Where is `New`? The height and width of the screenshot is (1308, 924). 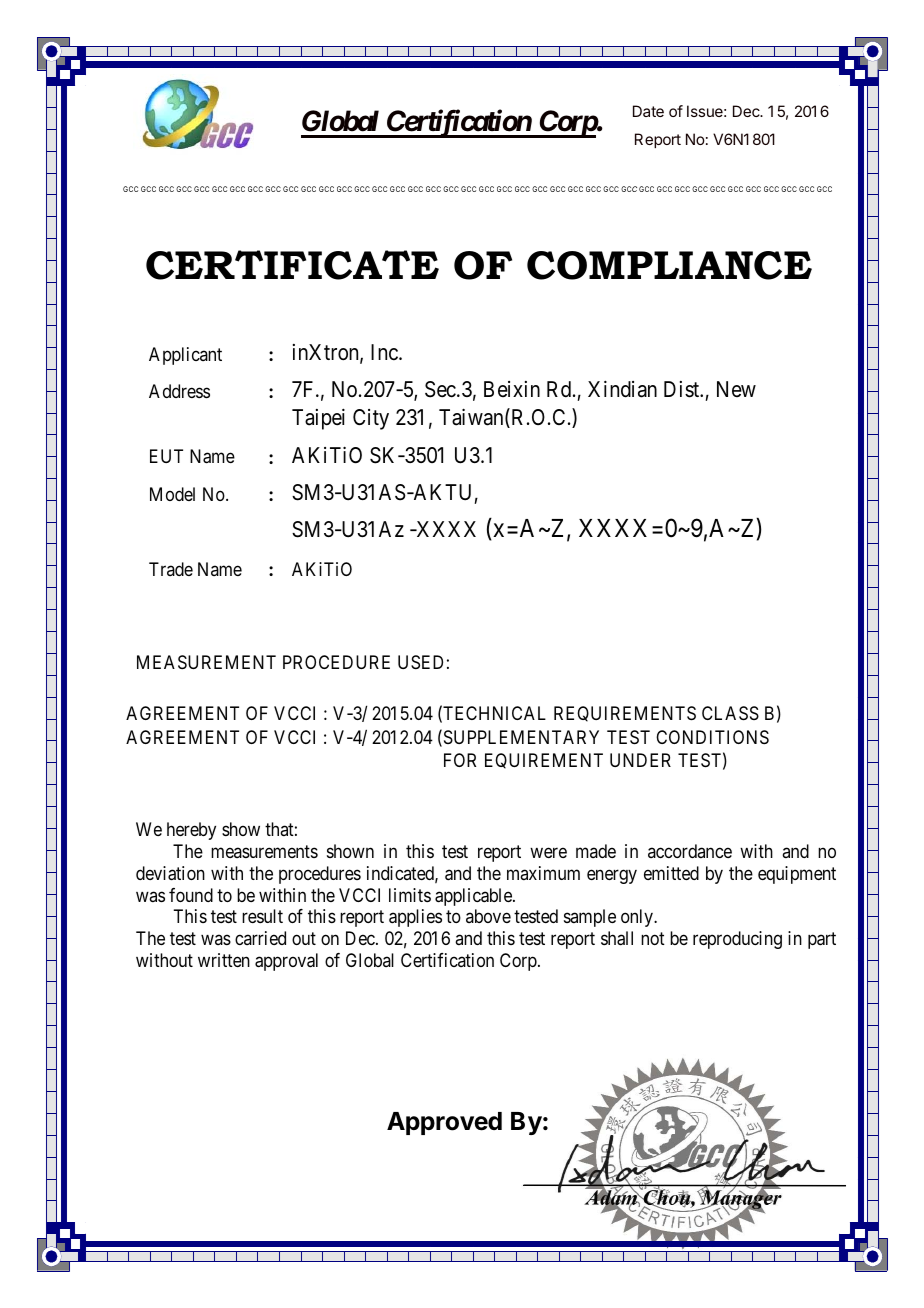
New is located at coordinates (736, 389).
